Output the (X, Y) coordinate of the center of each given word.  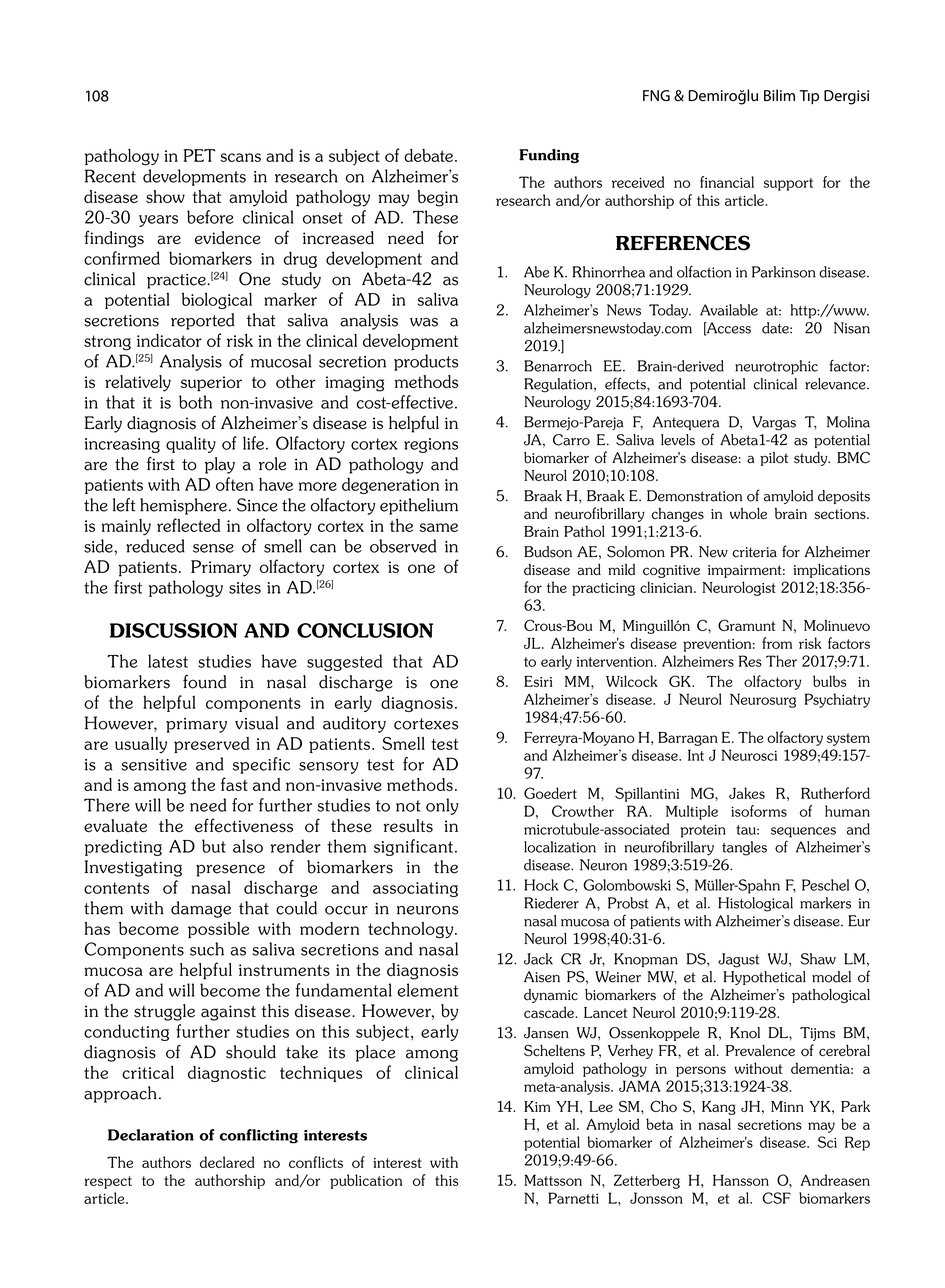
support (788, 184)
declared (227, 1162)
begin (437, 198)
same (439, 527)
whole (748, 513)
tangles (744, 848)
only (442, 806)
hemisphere (183, 506)
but (214, 846)
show (165, 196)
